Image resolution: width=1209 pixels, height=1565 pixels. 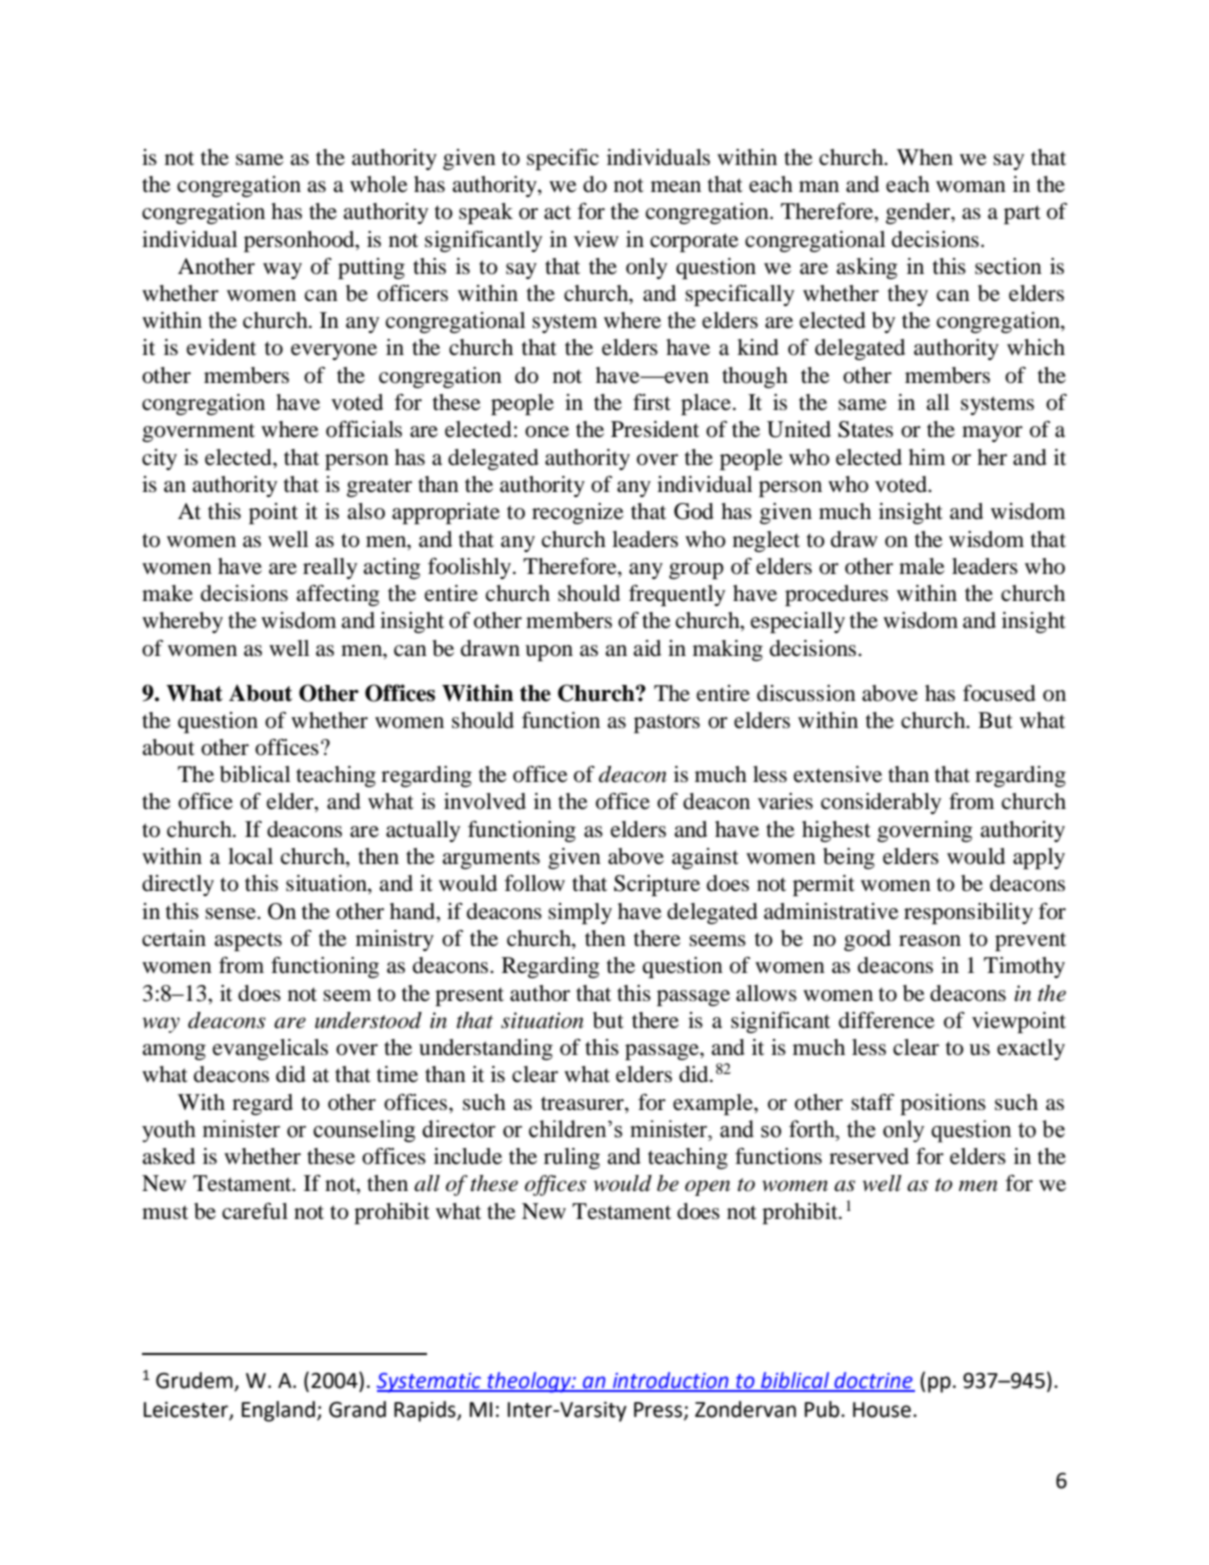 What do you see at coordinates (659, 1410) in the screenshot?
I see `Press` at bounding box center [659, 1410].
